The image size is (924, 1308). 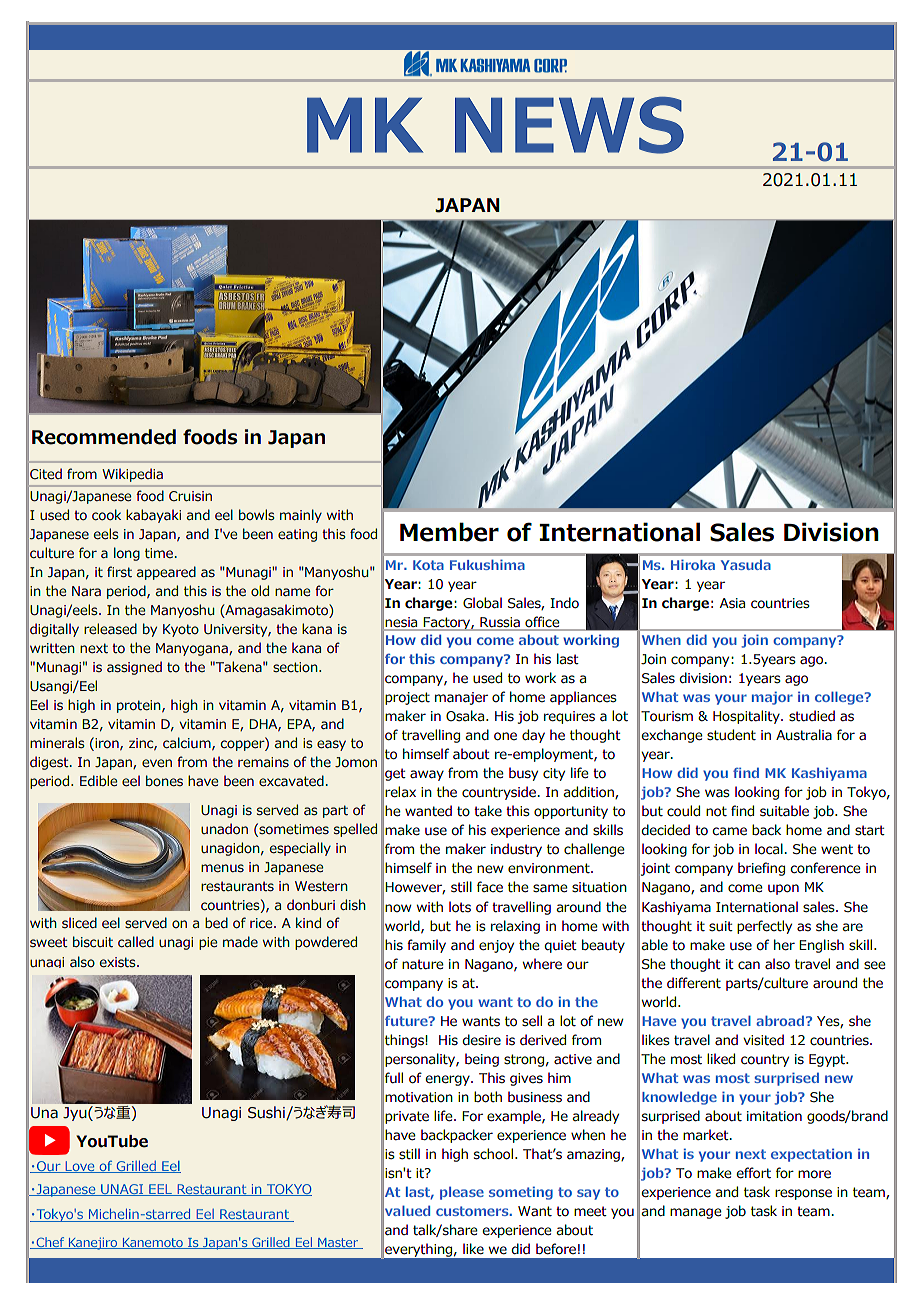 I want to click on NEWS, so click(x=569, y=125).
